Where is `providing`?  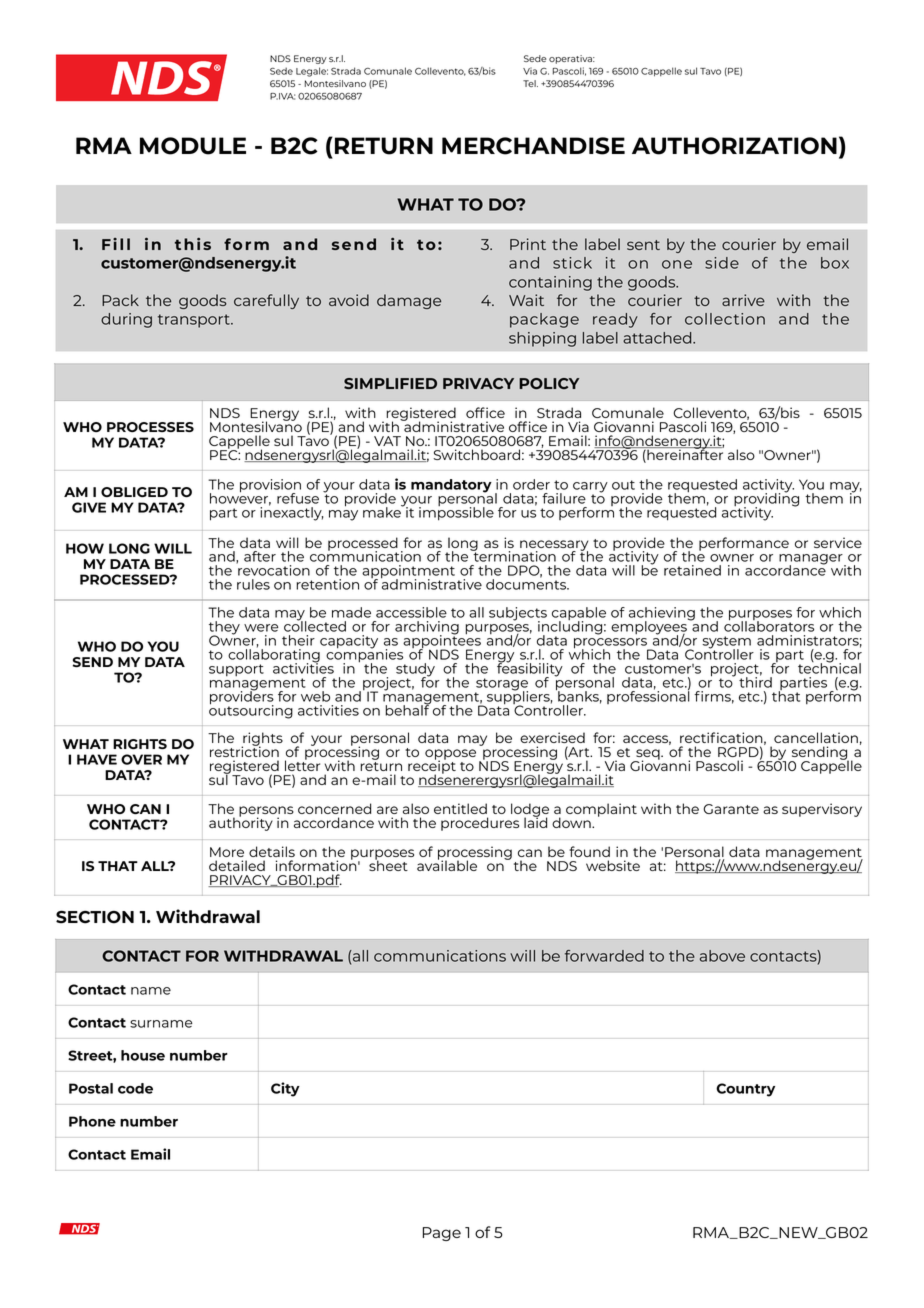 providing is located at coordinates (766, 500).
